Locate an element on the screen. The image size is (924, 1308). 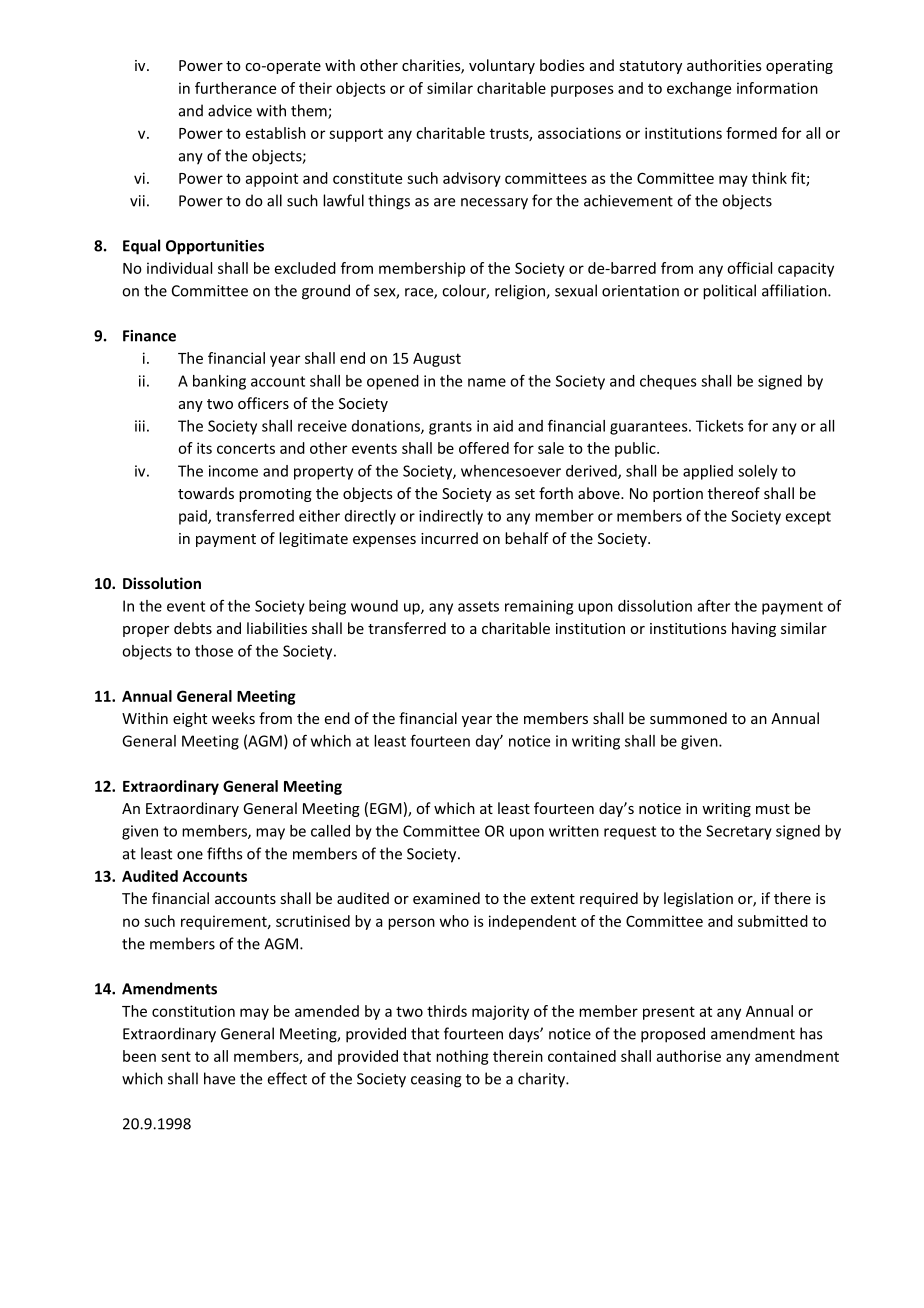
exchange is located at coordinates (699, 89).
